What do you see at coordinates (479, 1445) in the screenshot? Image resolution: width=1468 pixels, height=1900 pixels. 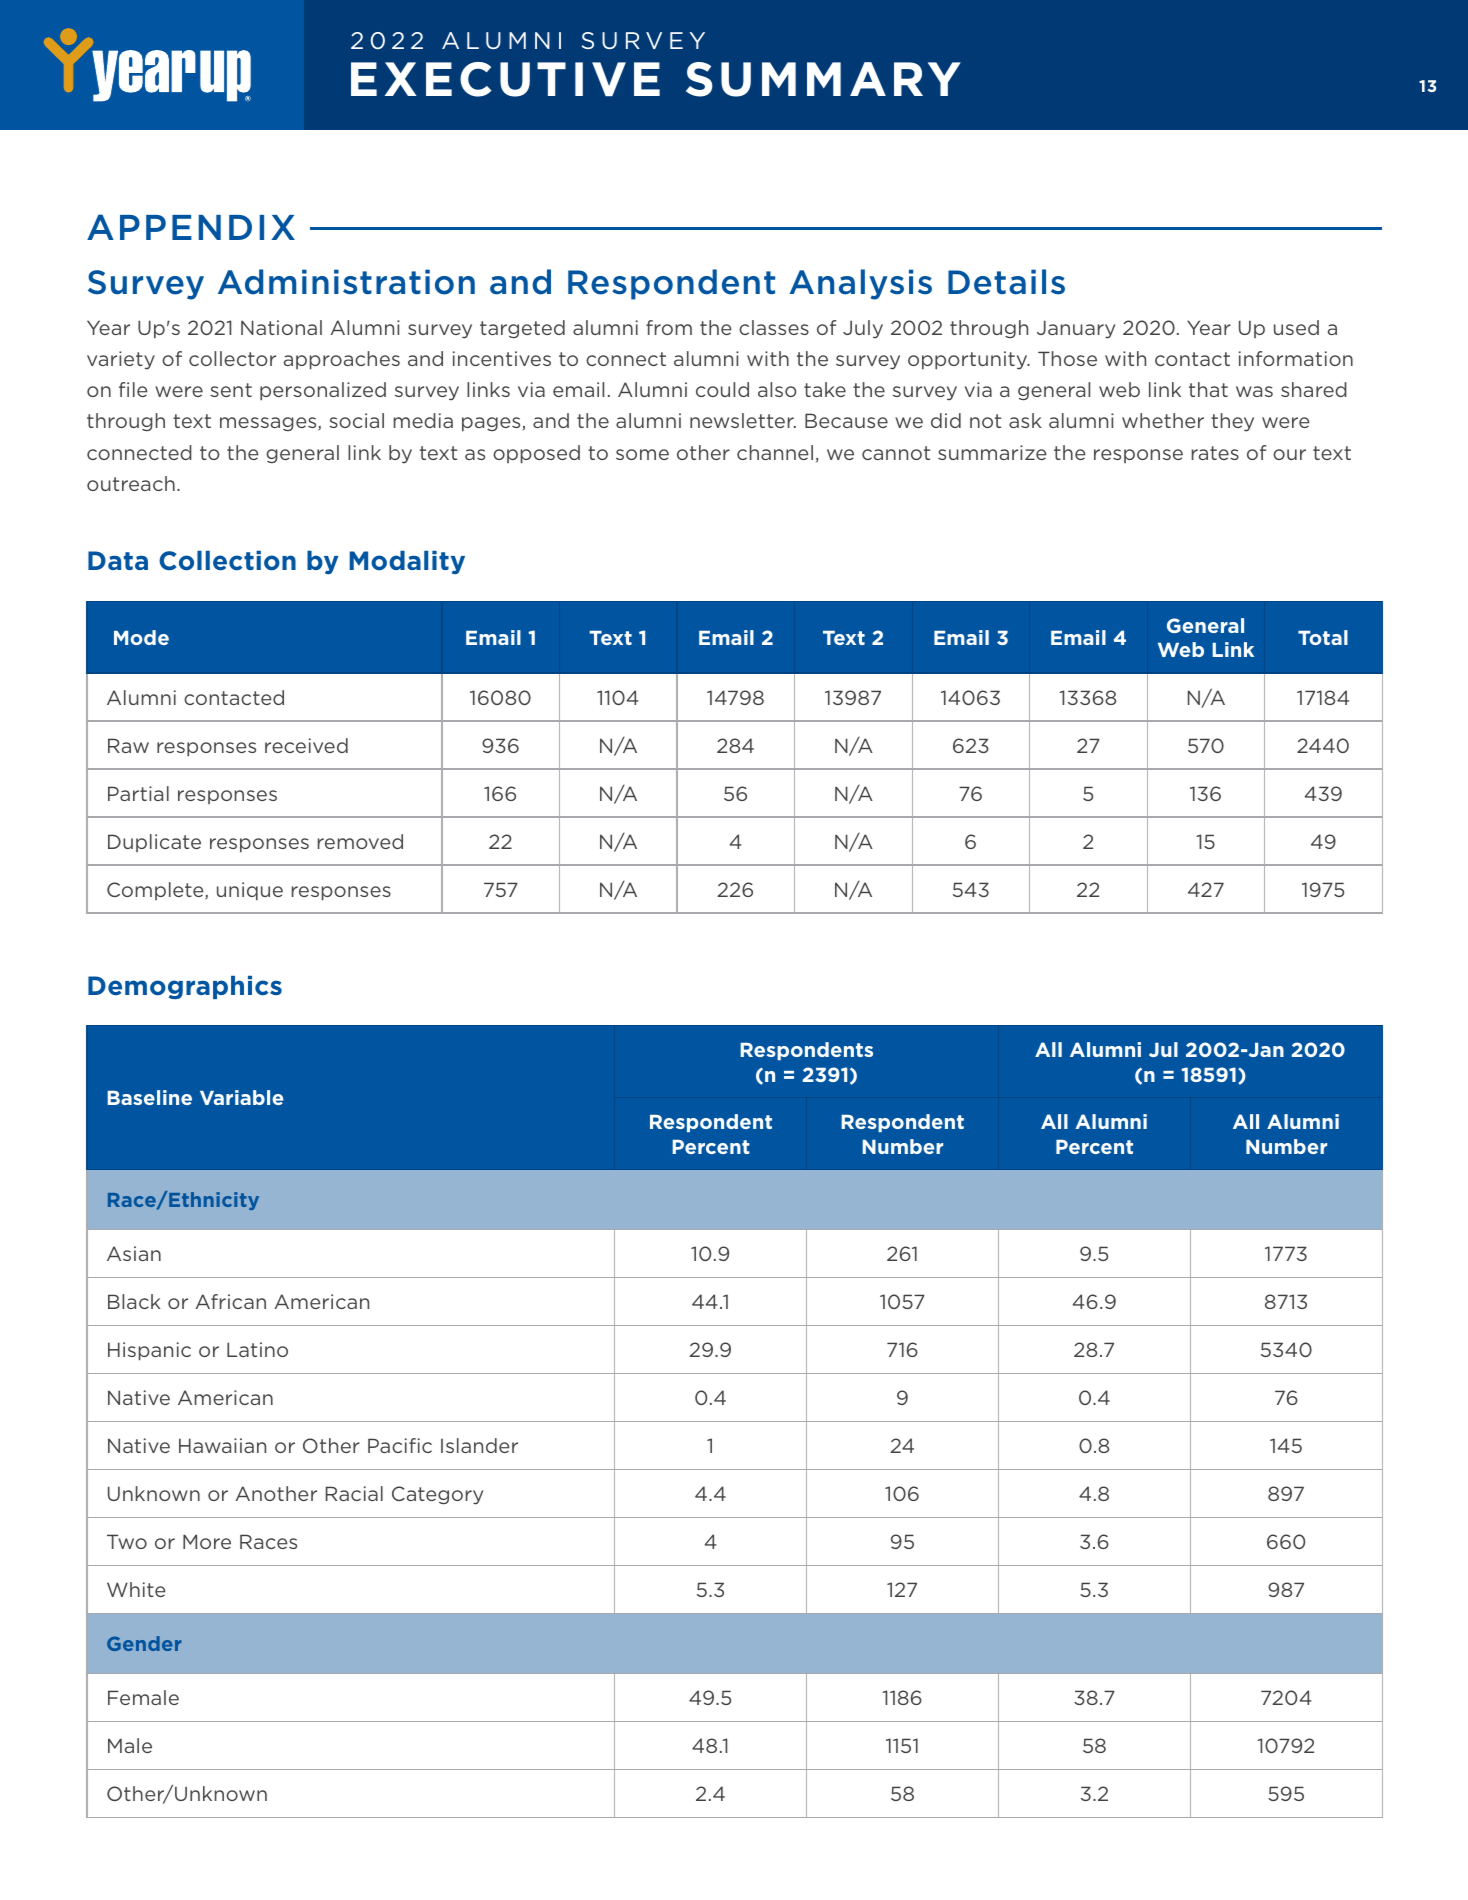 I see `Islander` at bounding box center [479, 1445].
